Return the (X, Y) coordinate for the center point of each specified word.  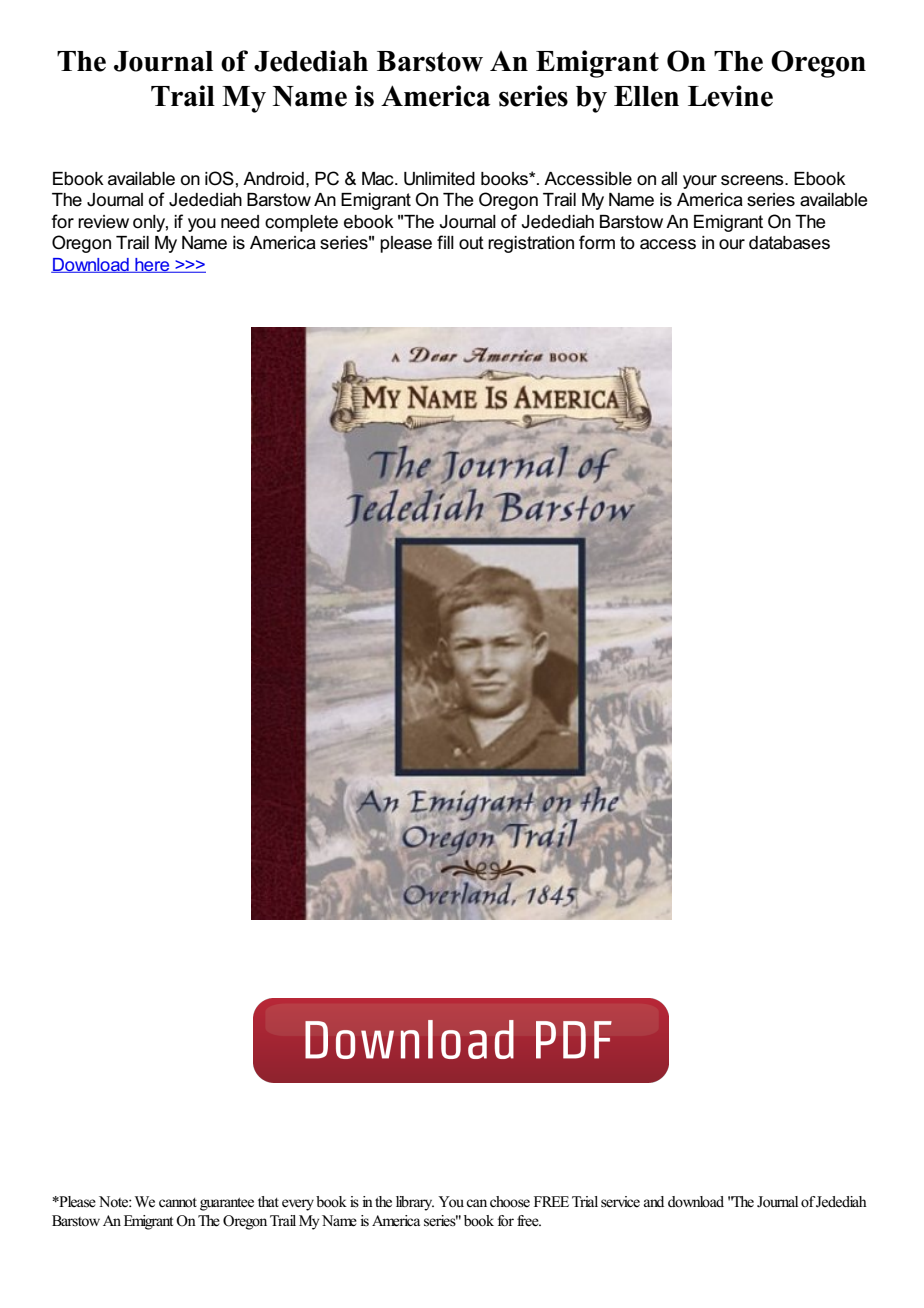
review (103, 222)
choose (510, 1202)
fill (445, 242)
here (152, 265)
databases (789, 243)
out (471, 243)
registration (531, 244)
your (700, 182)
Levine (730, 96)
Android (273, 179)
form (597, 242)
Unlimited (439, 179)
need (240, 222)
